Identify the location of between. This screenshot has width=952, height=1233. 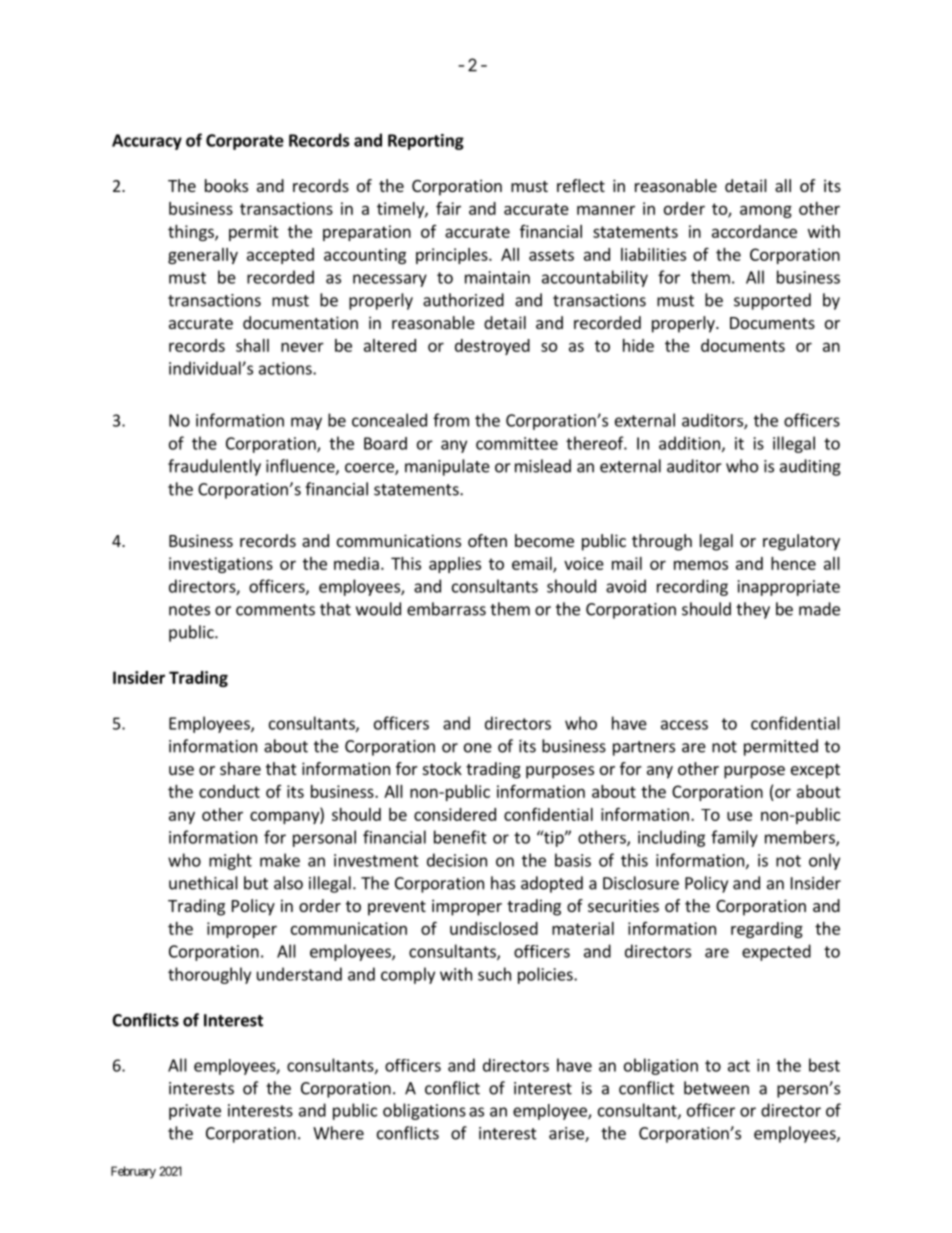
(716, 1088).
